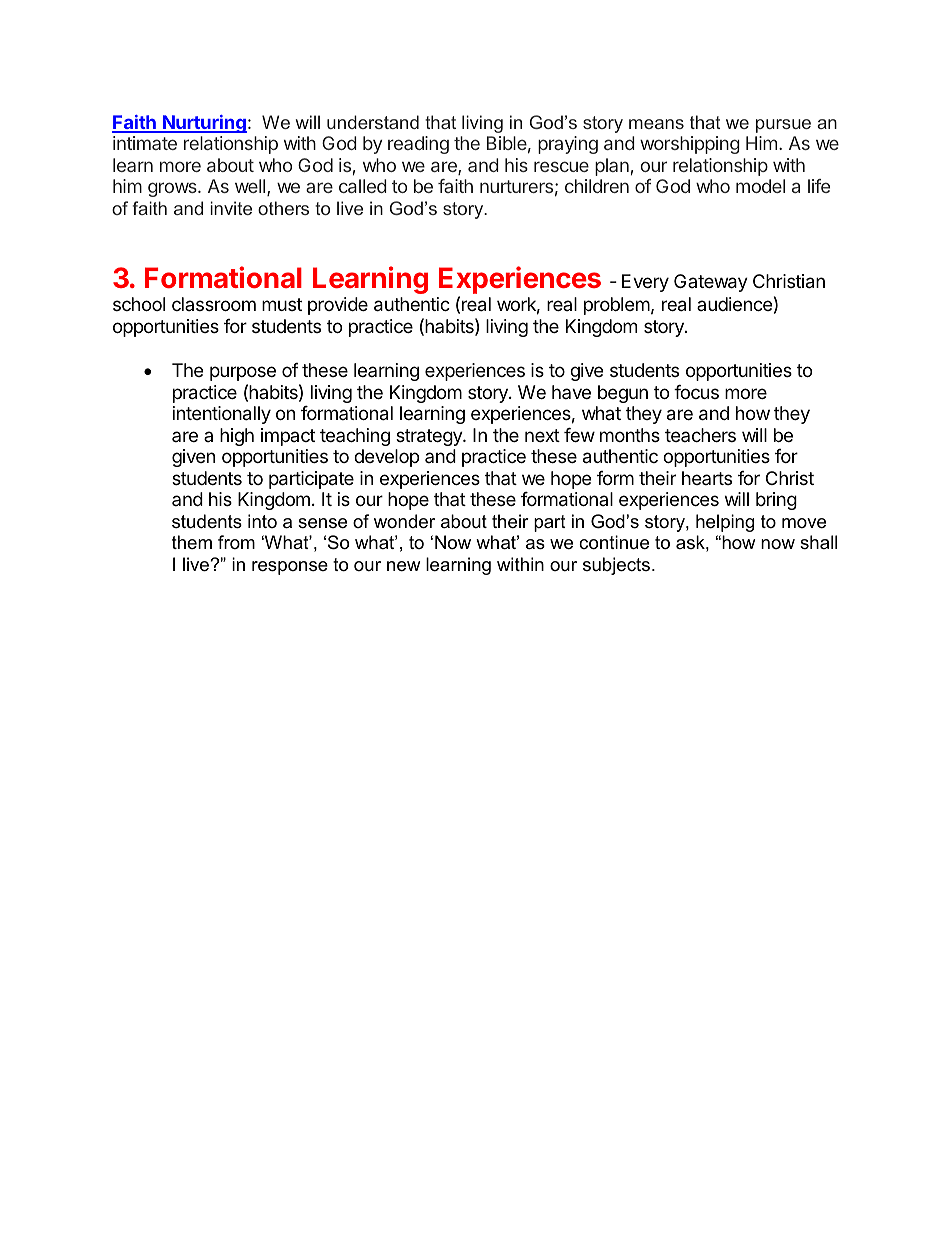 This page has width=952, height=1233. I want to click on high, so click(237, 437).
